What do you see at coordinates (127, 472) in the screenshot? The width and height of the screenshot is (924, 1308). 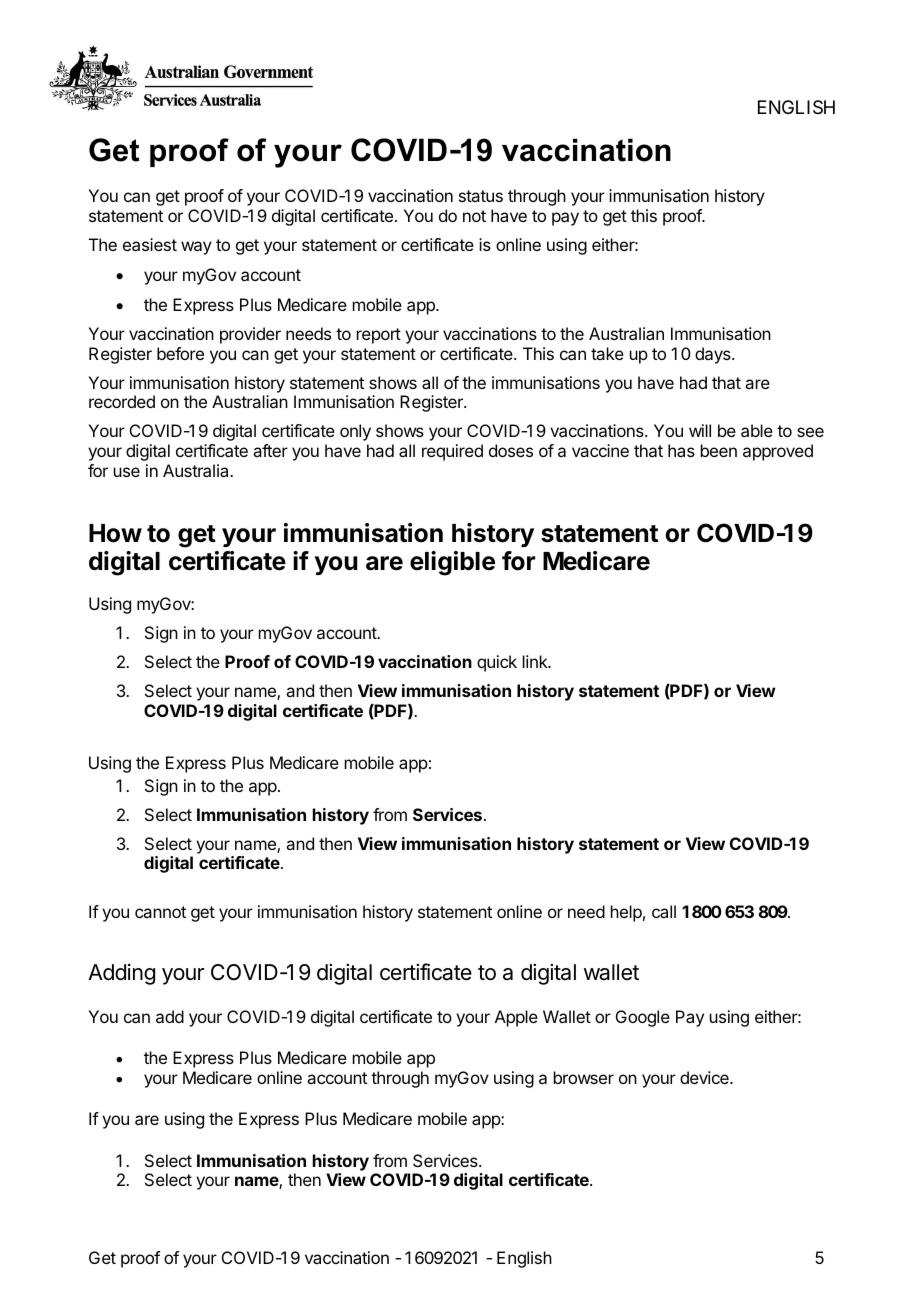 I see `use` at bounding box center [127, 472].
